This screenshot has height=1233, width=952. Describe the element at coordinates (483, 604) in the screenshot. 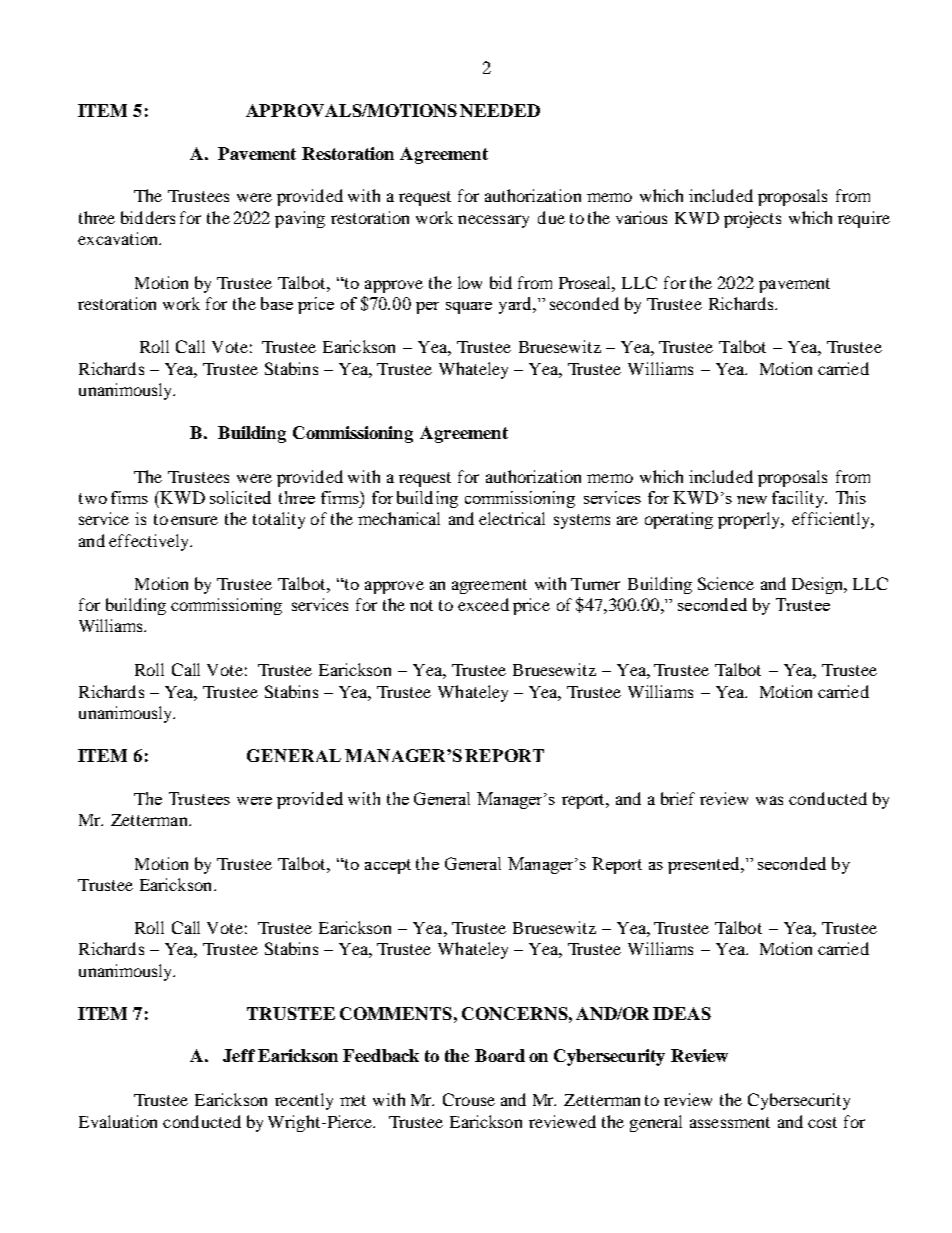

I see `exceed` at that location.
